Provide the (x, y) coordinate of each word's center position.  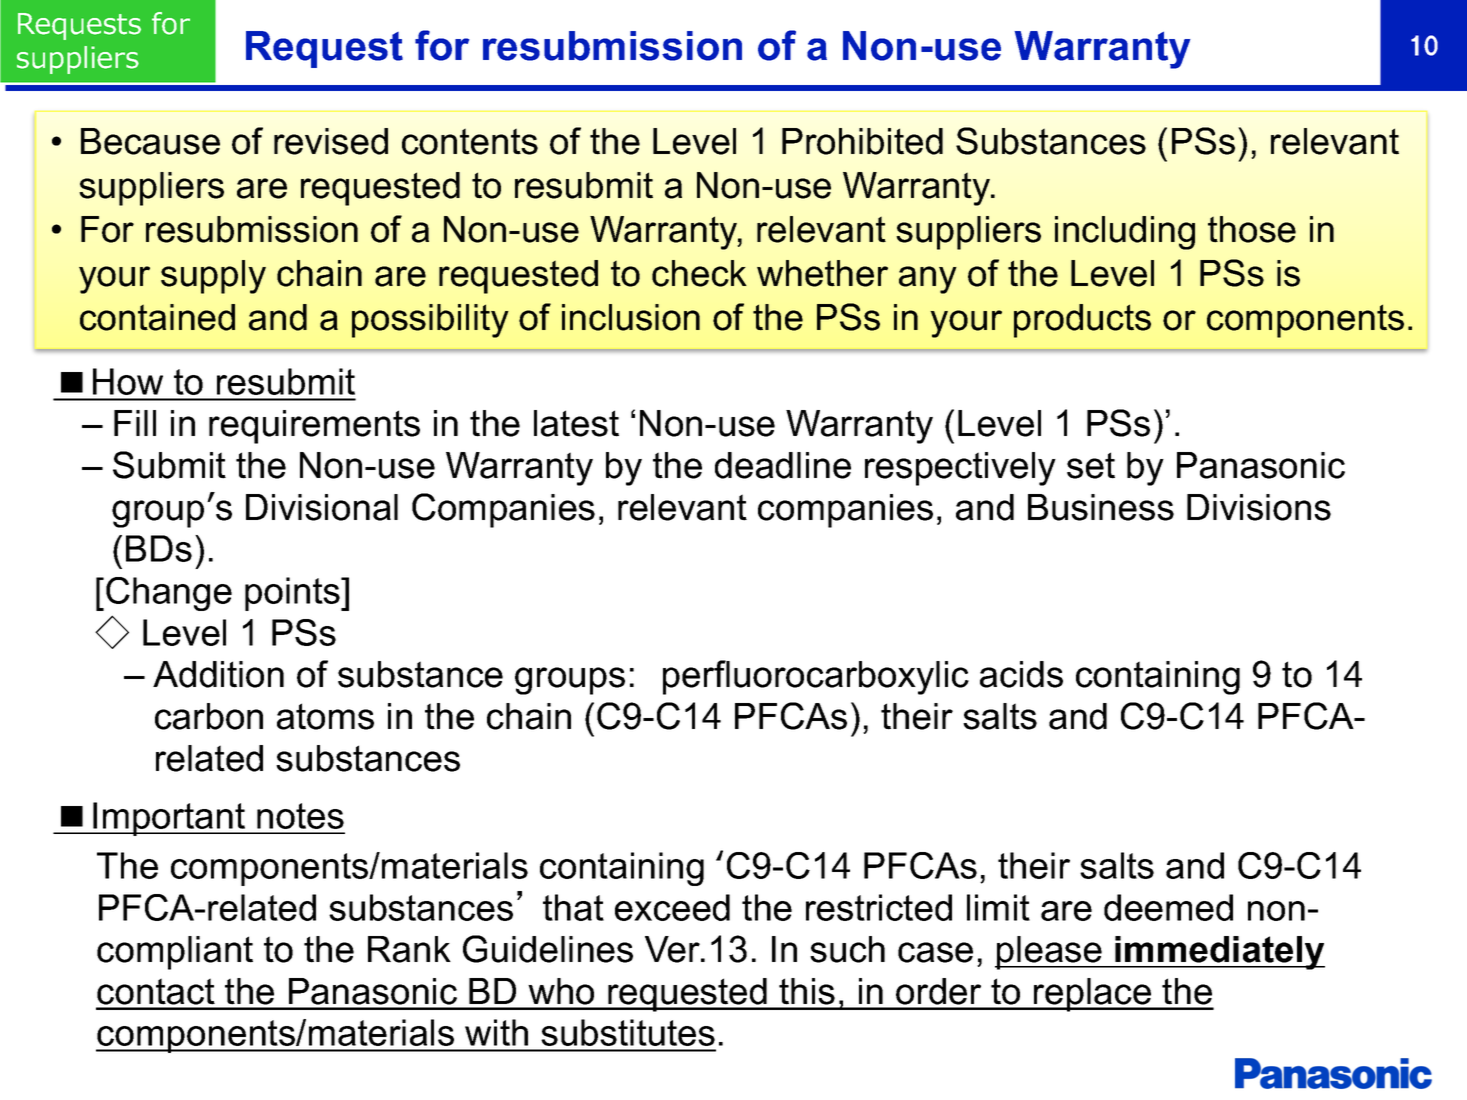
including (1125, 233)
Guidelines (548, 949)
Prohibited (862, 141)
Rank (409, 949)
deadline (783, 465)
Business (1101, 507)
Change (169, 594)
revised (331, 141)
